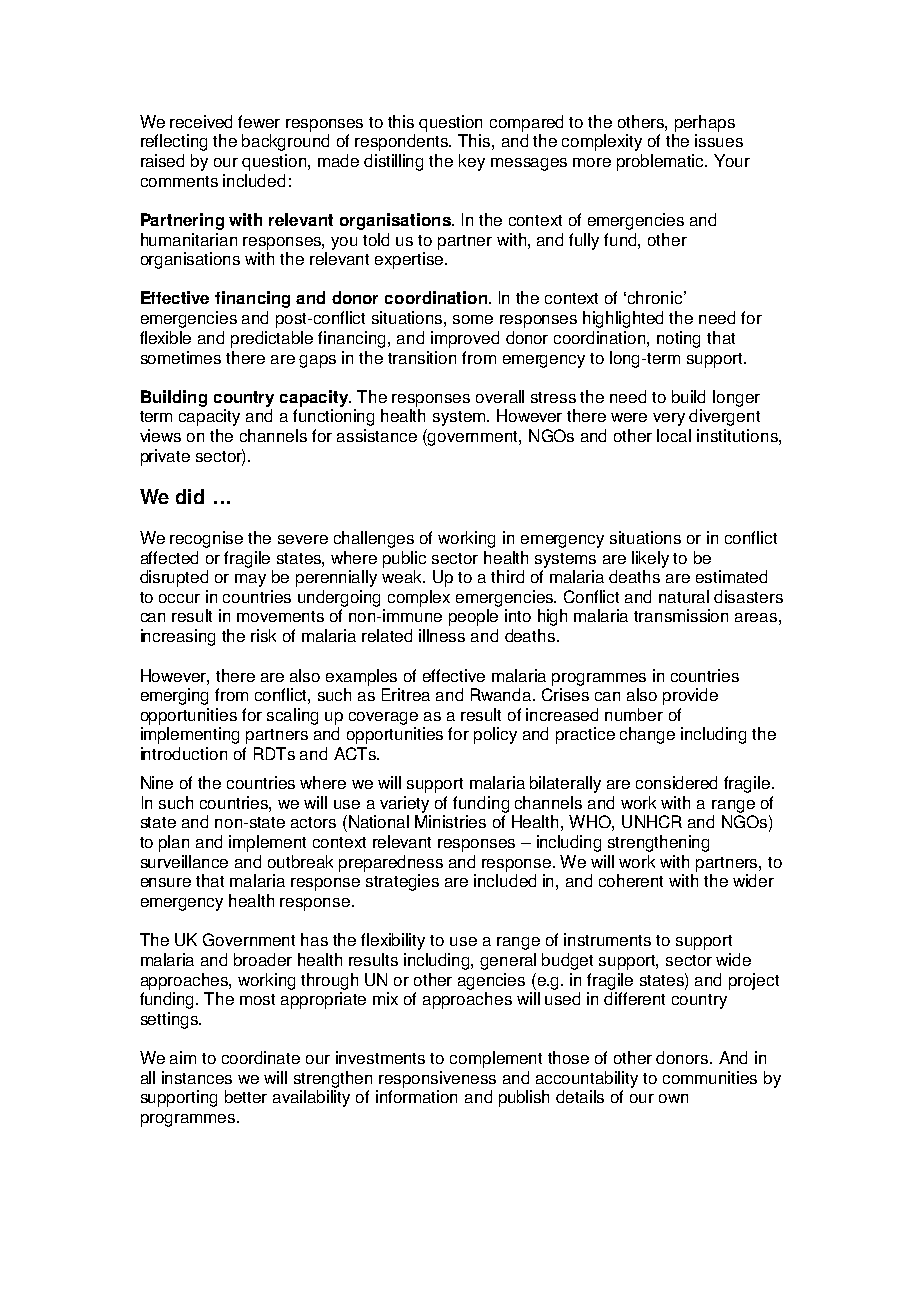  Describe the element at coordinates (681, 615) in the screenshot. I see `transmission` at that location.
